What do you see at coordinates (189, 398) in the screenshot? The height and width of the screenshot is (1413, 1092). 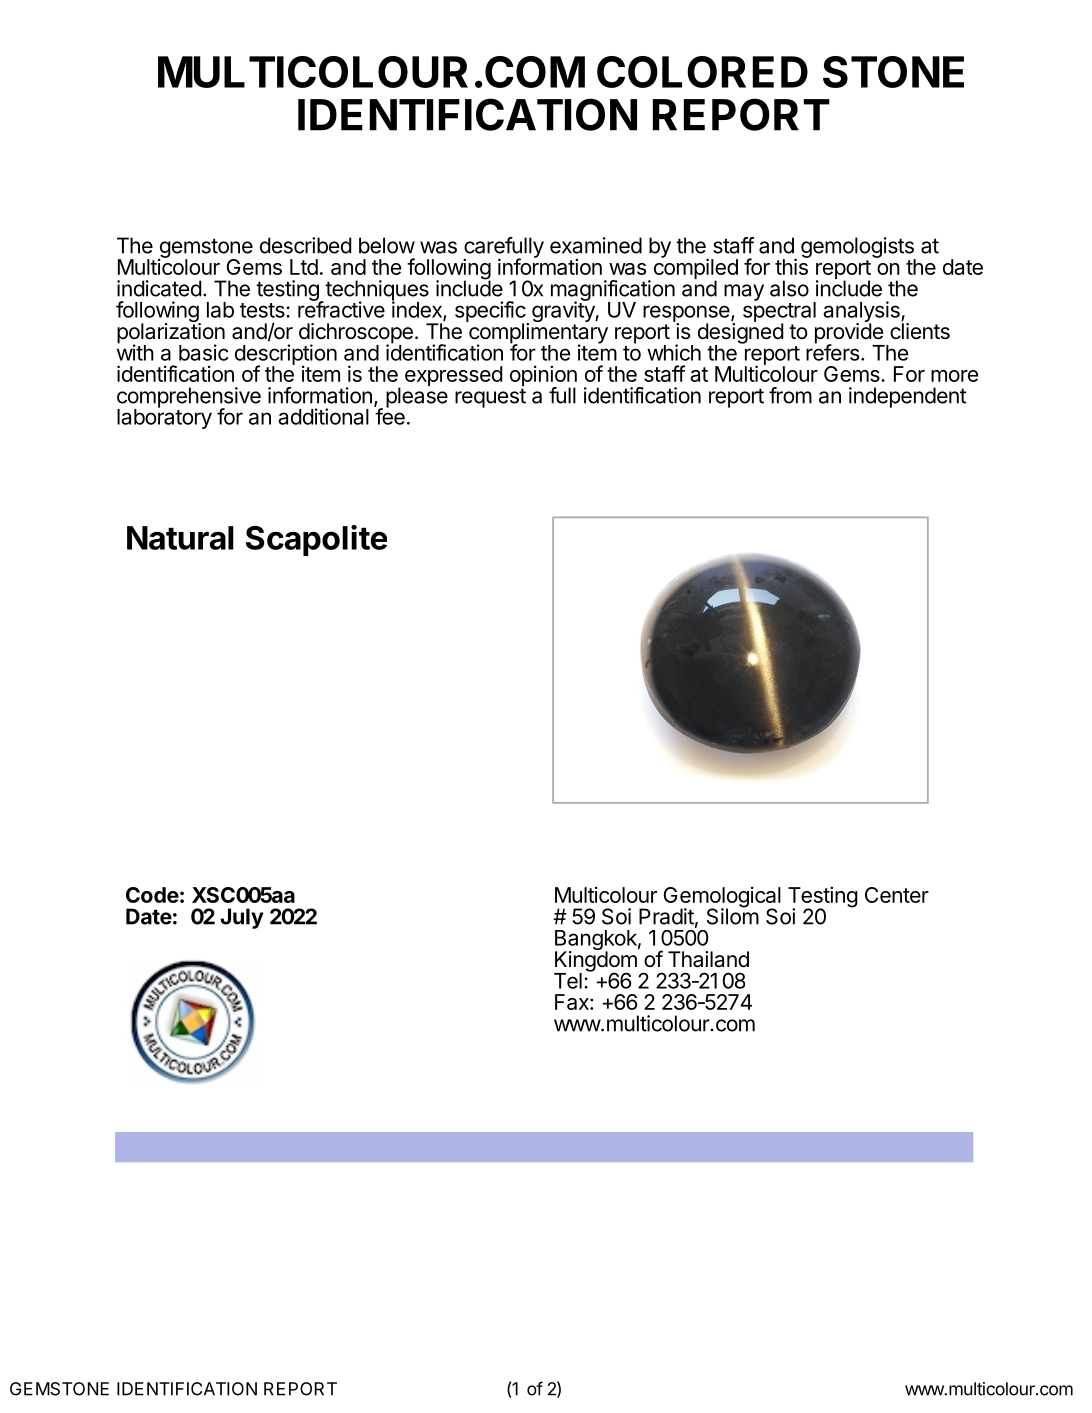 I see `comprehensive` at bounding box center [189, 398].
